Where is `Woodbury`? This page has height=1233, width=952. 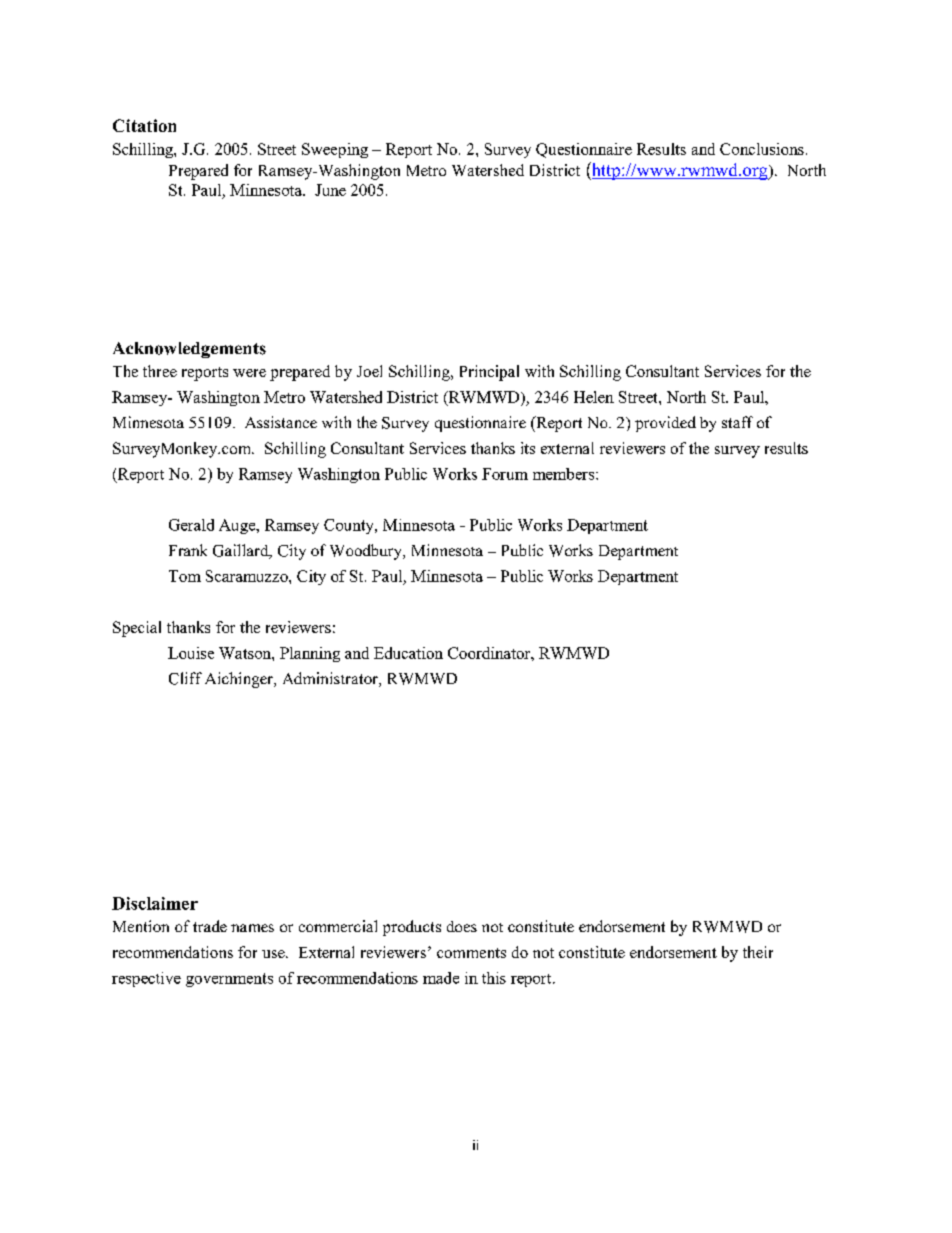 Woodbury is located at coordinates (367, 552).
